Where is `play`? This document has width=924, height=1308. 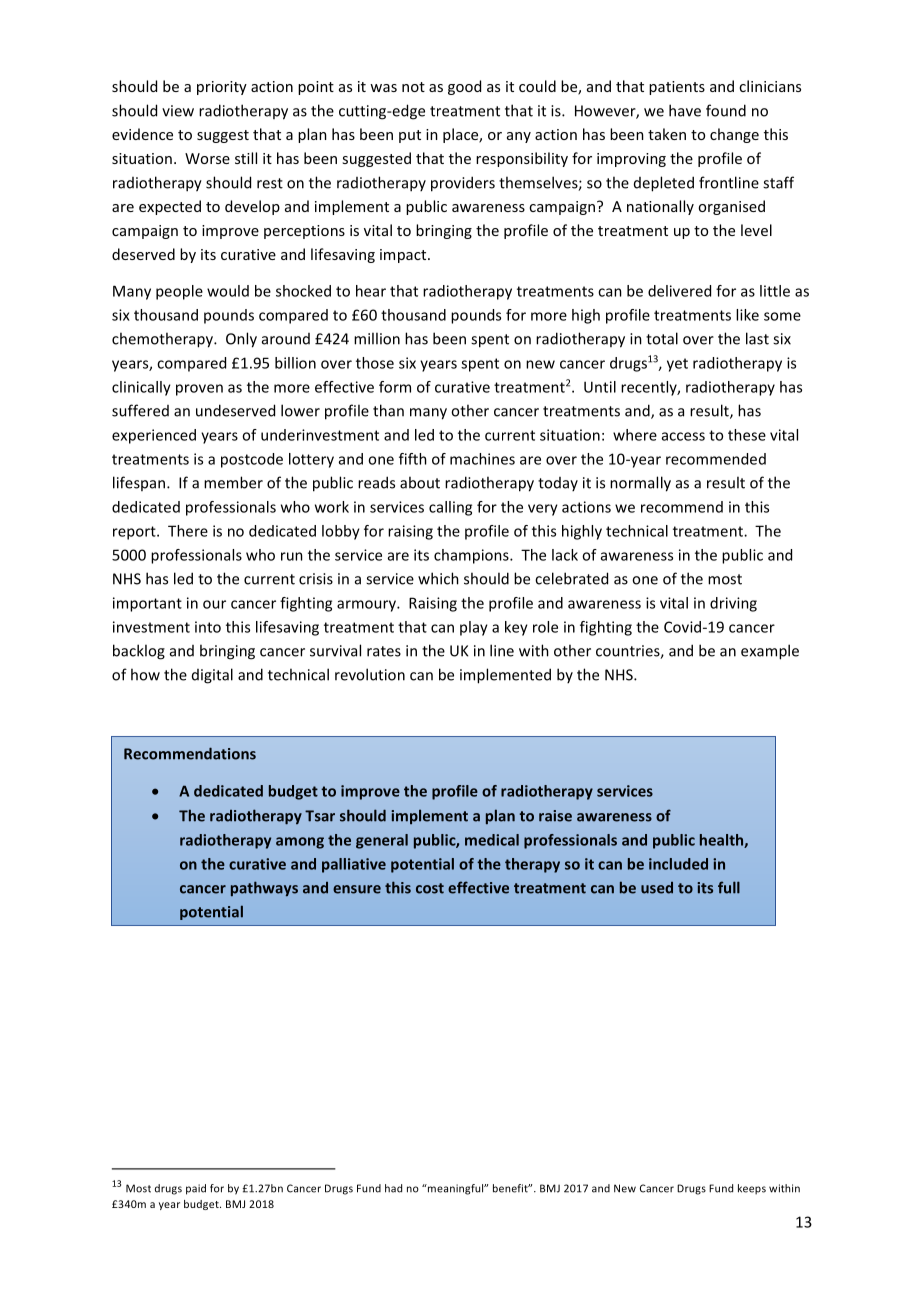 play is located at coordinates (474, 628).
